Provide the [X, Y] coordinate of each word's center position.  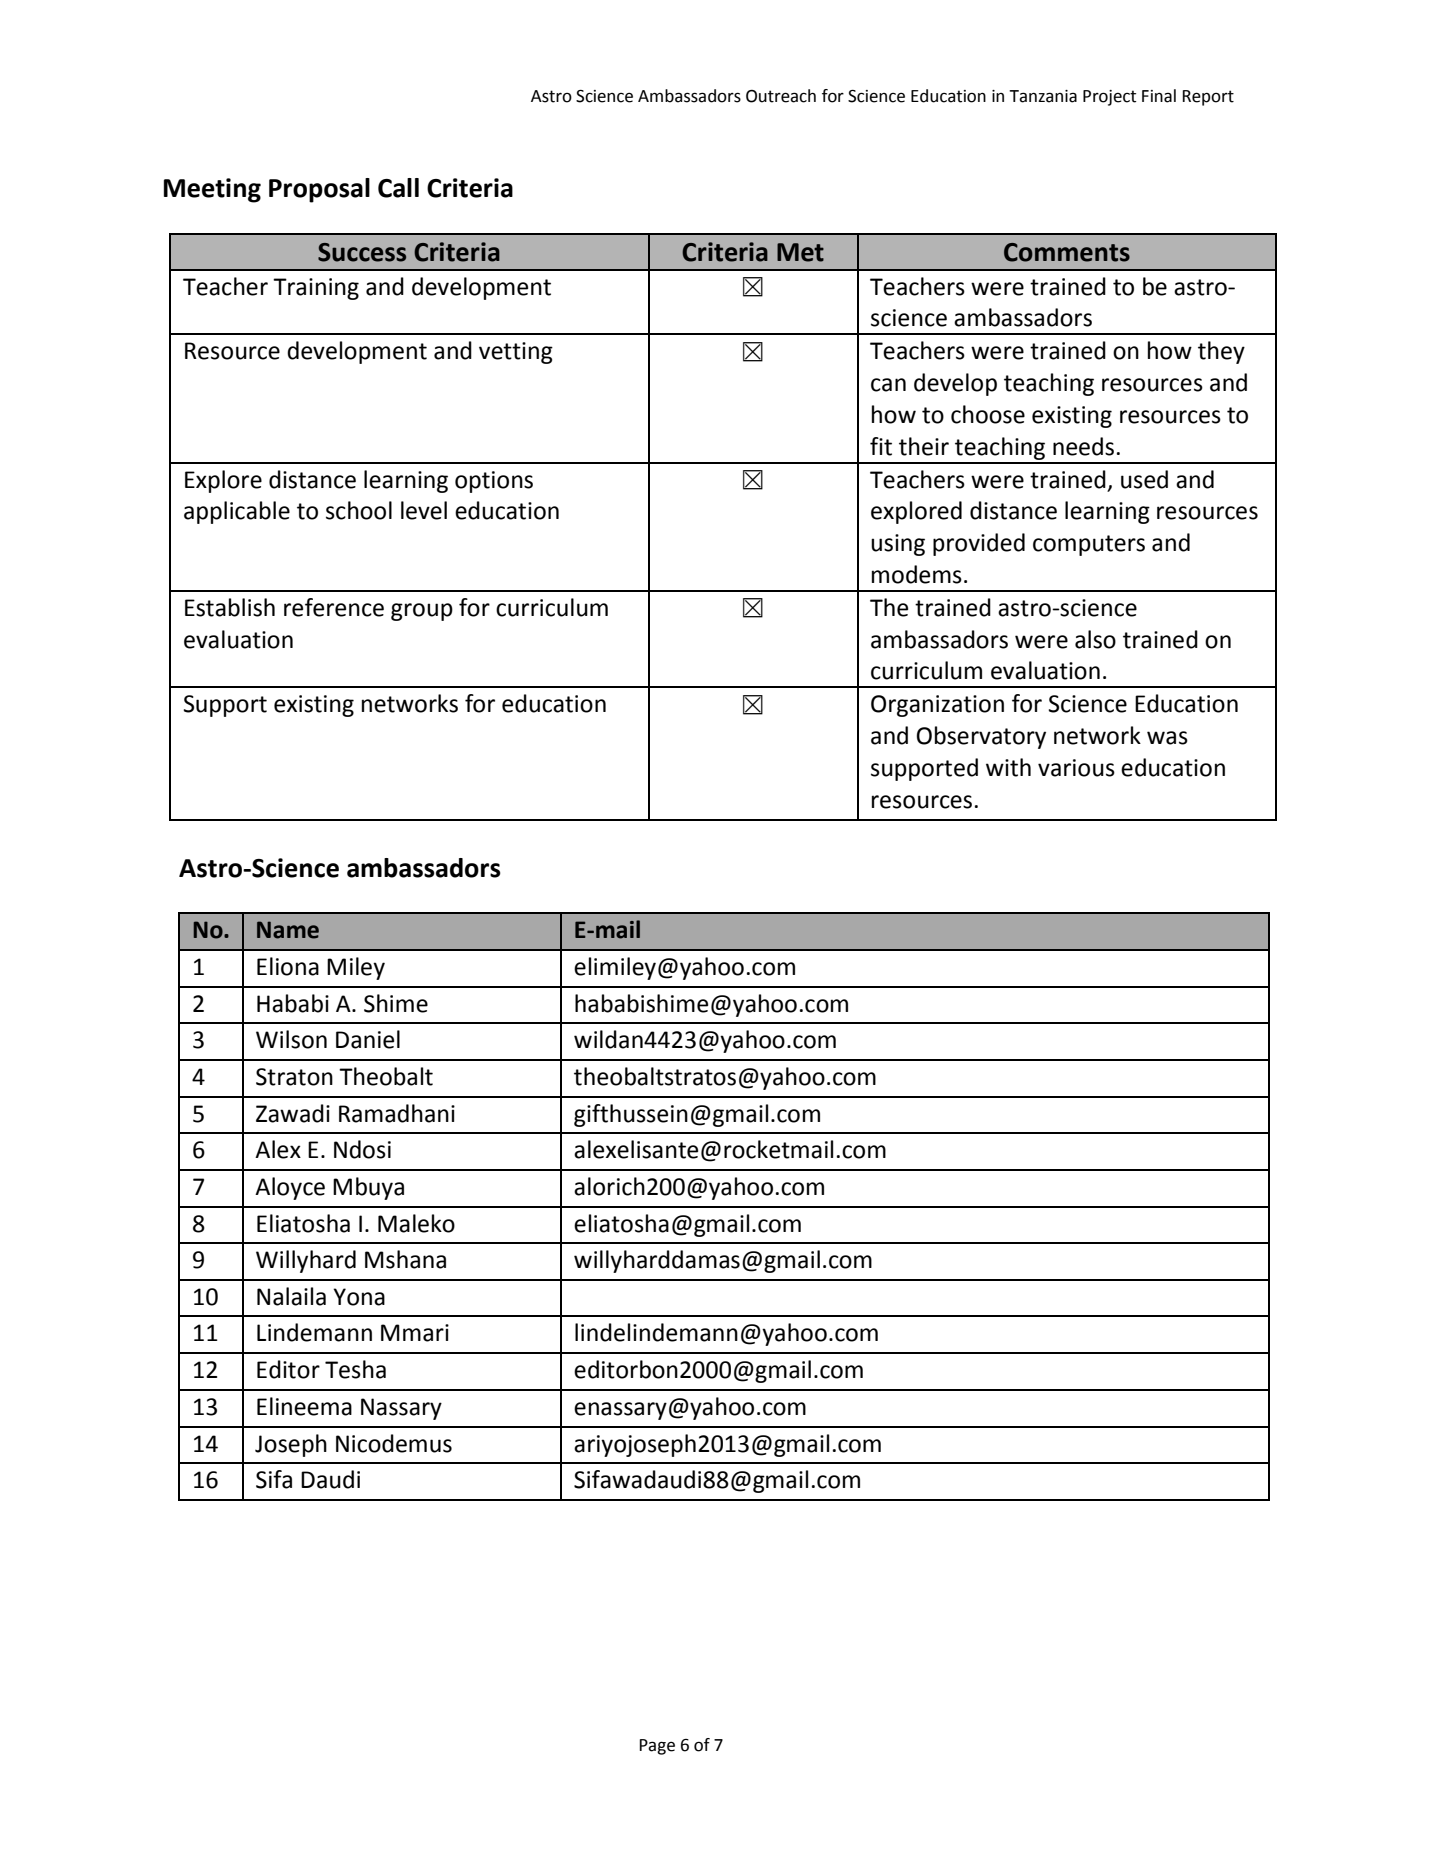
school [359, 510]
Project [1109, 98]
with [1008, 767]
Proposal [319, 190]
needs [1083, 446]
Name [288, 930]
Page [657, 1747]
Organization [937, 706]
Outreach [781, 96]
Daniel [368, 1039]
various [1076, 768]
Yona [359, 1297]
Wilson [291, 1039]
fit [881, 446]
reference [334, 607]
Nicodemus [394, 1443]
